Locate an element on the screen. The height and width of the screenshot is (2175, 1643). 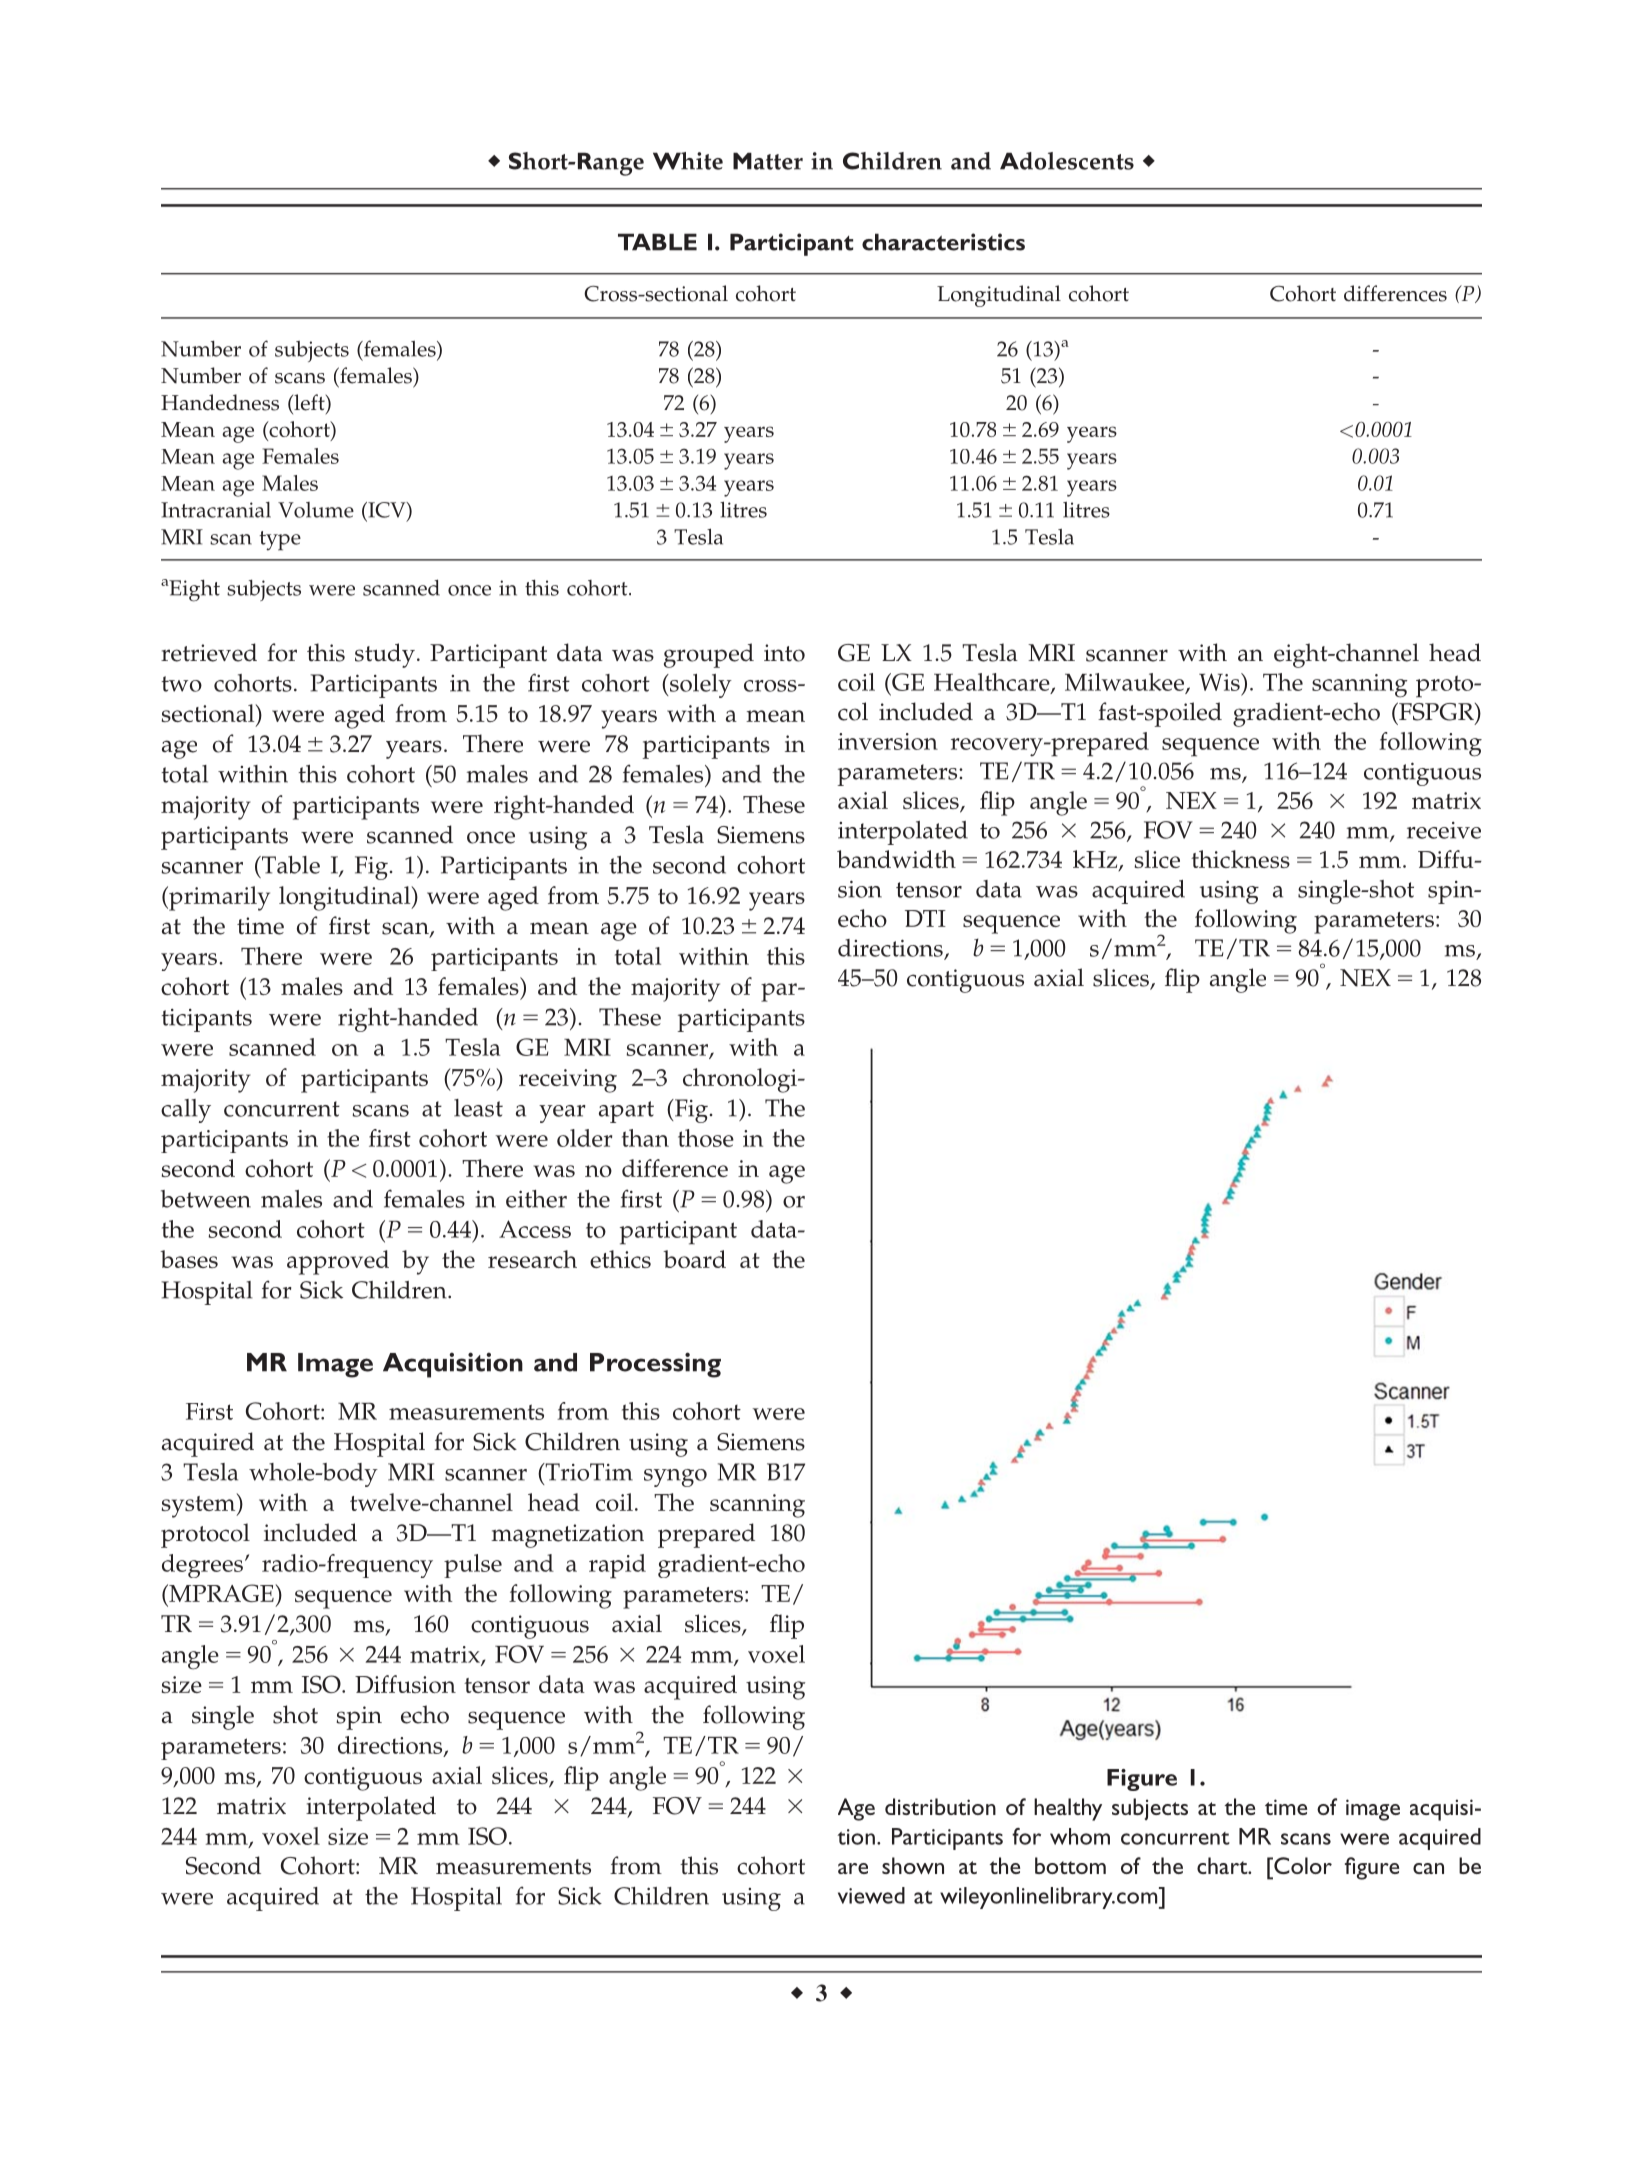
pulse is located at coordinates (473, 1566).
